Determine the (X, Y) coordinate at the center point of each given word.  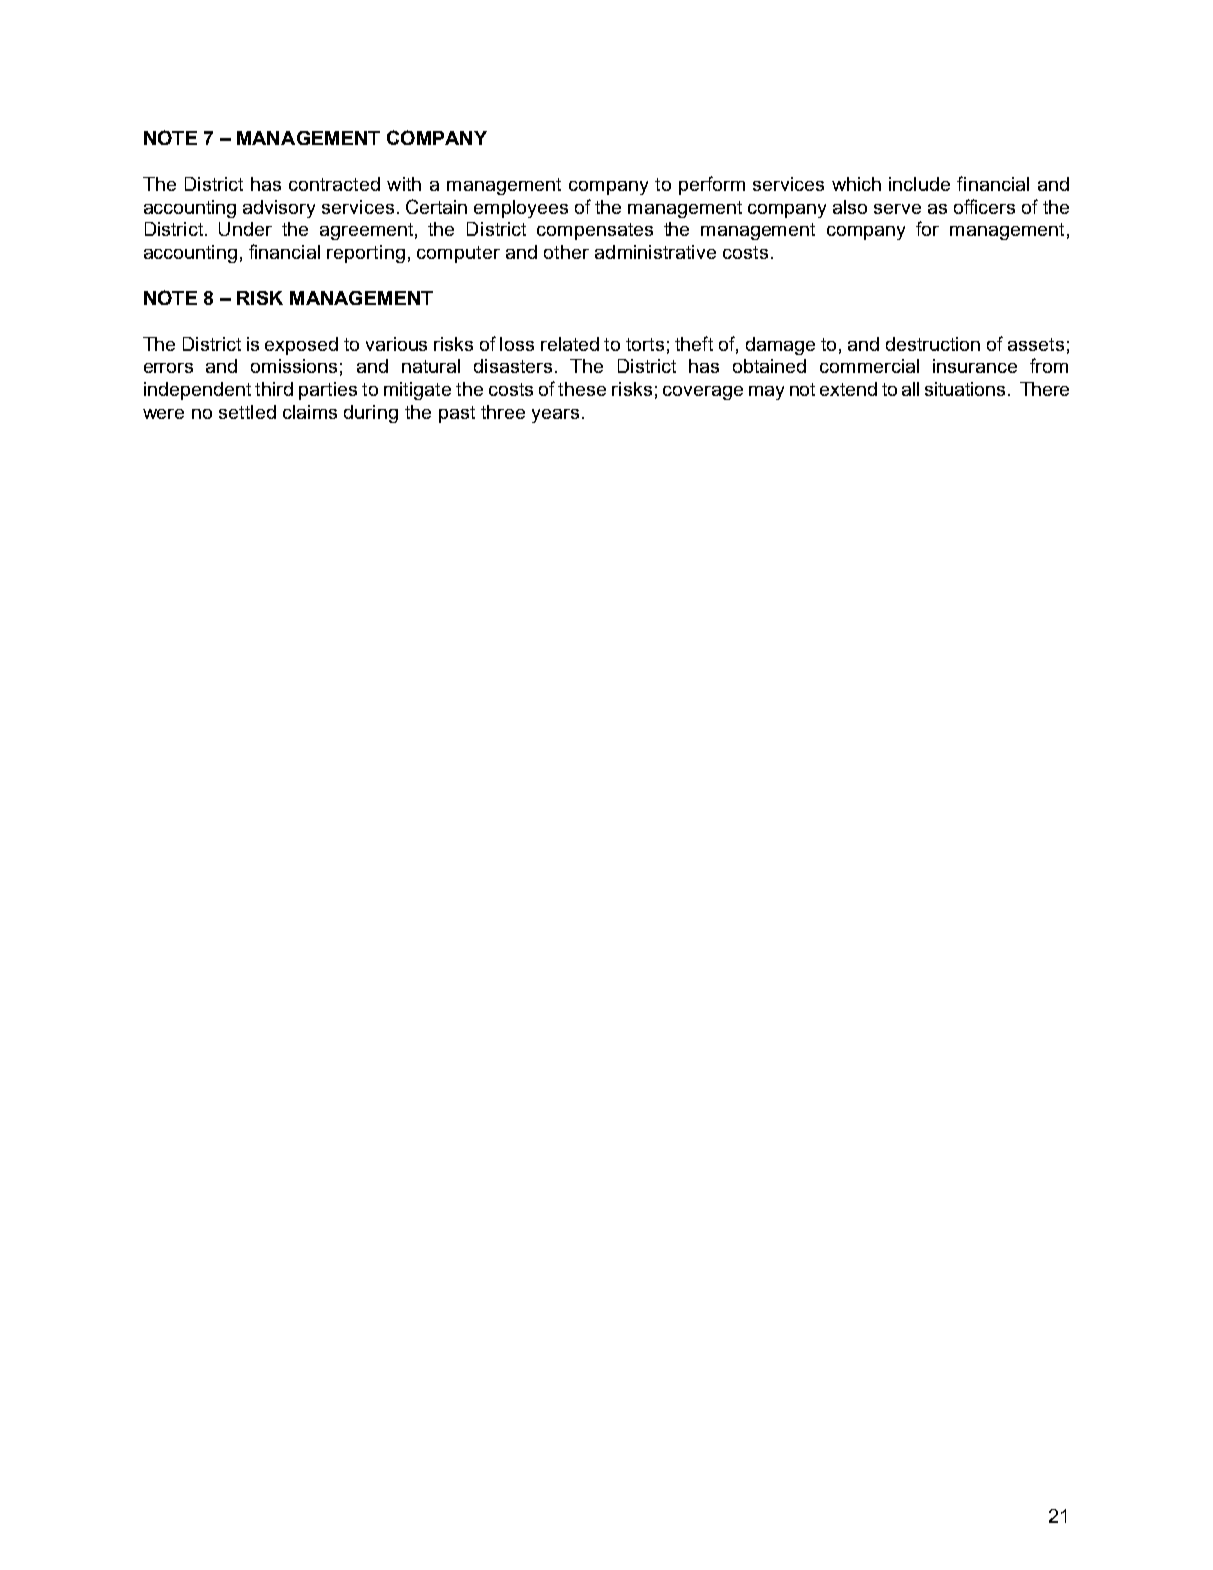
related (570, 344)
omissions (294, 366)
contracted (334, 184)
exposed (301, 346)
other (566, 252)
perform (712, 185)
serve (897, 209)
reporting (366, 254)
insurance (975, 366)
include (919, 184)
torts (645, 344)
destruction (933, 344)
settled (247, 412)
